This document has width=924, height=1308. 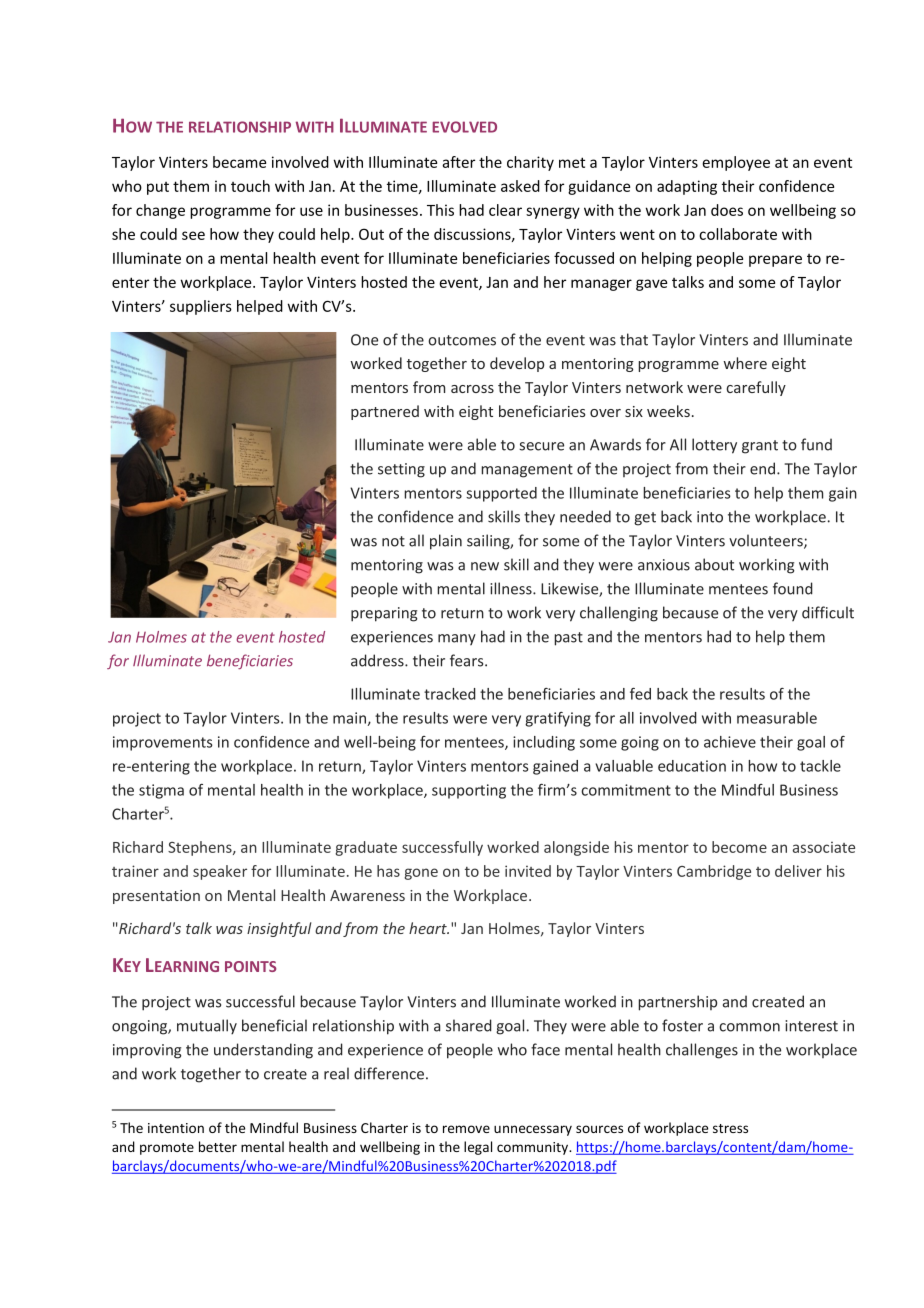 What do you see at coordinates (466, 1129) in the document?
I see `remove` at bounding box center [466, 1129].
